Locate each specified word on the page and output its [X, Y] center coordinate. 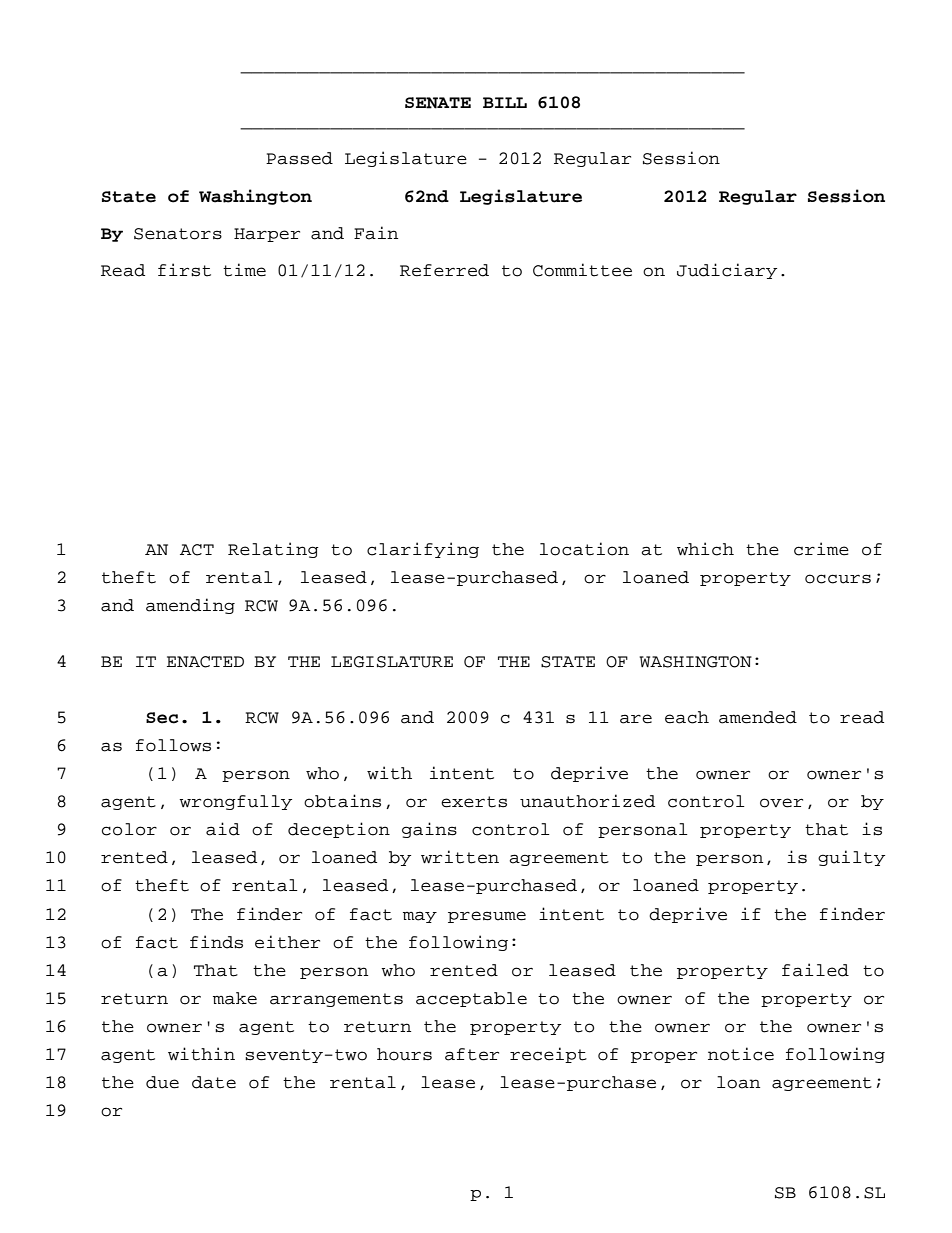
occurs [838, 579]
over [781, 803]
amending [190, 606]
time [244, 270]
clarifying [423, 550]
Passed [299, 158]
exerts [474, 802]
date [214, 1082]
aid [223, 829]
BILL [505, 102]
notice [741, 1054]
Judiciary [727, 271]
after [472, 1054]
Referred [444, 270]
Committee [582, 270]
